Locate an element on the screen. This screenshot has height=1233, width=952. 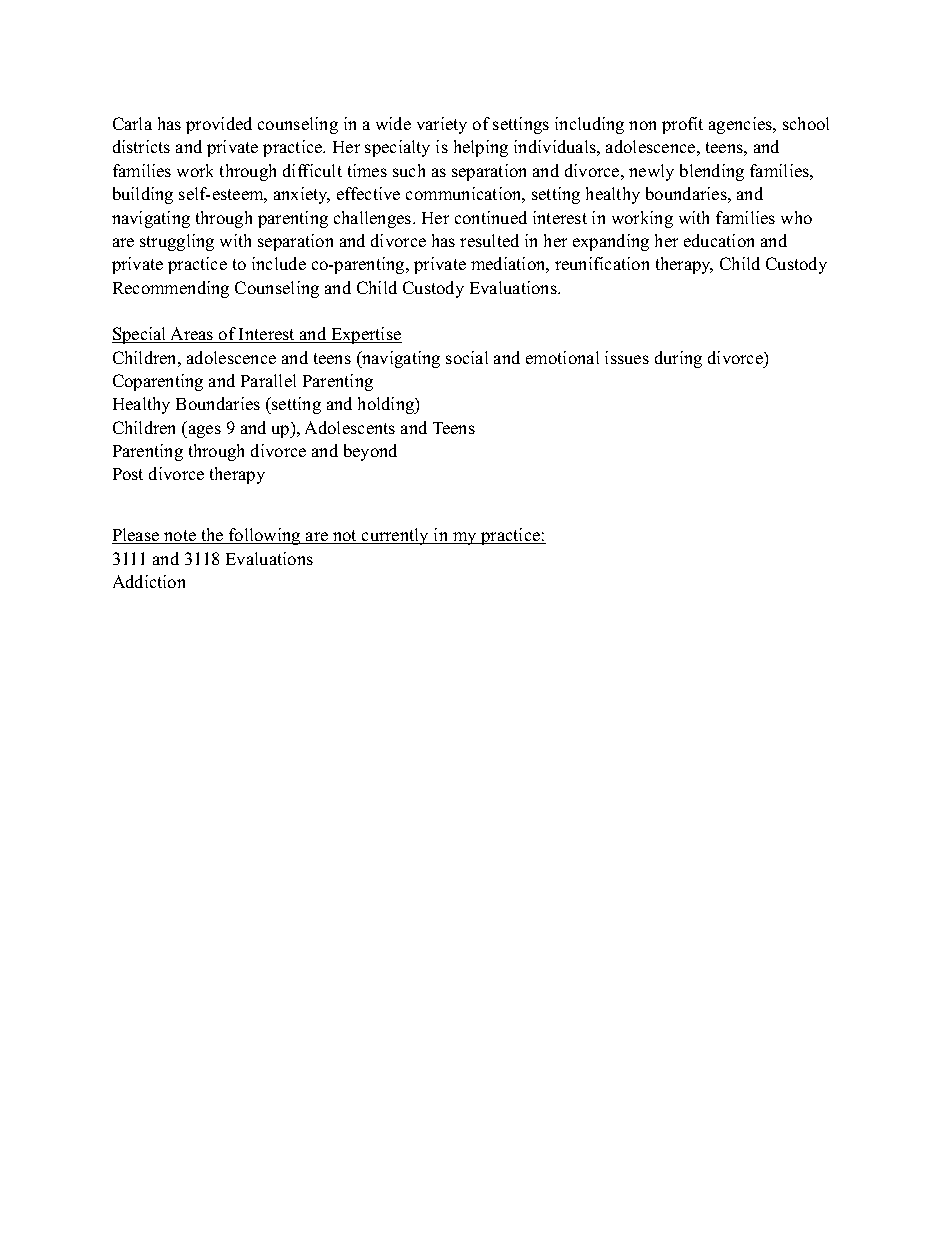
currently is located at coordinates (396, 536).
